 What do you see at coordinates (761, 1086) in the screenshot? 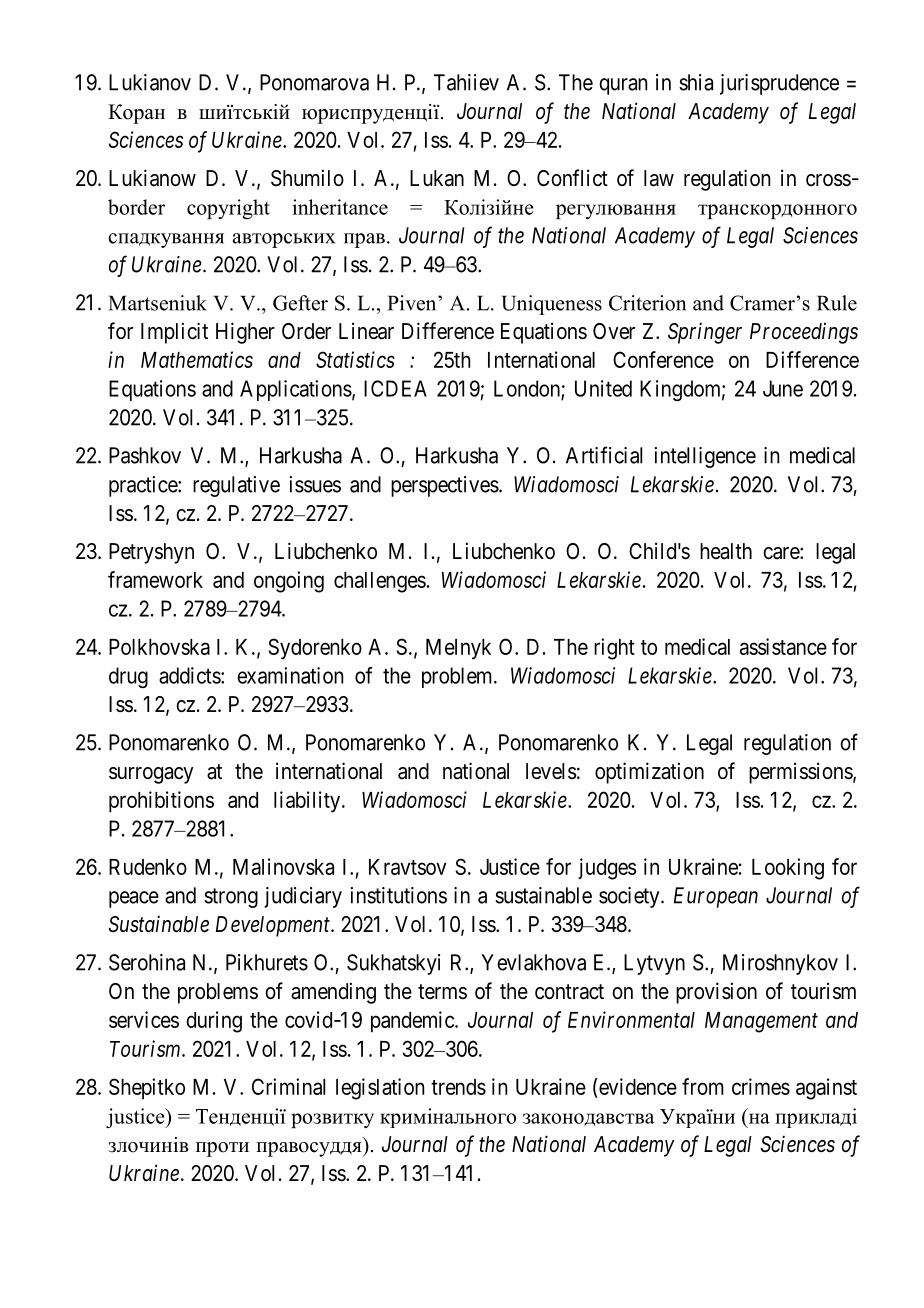
I see `crimes` at bounding box center [761, 1086].
